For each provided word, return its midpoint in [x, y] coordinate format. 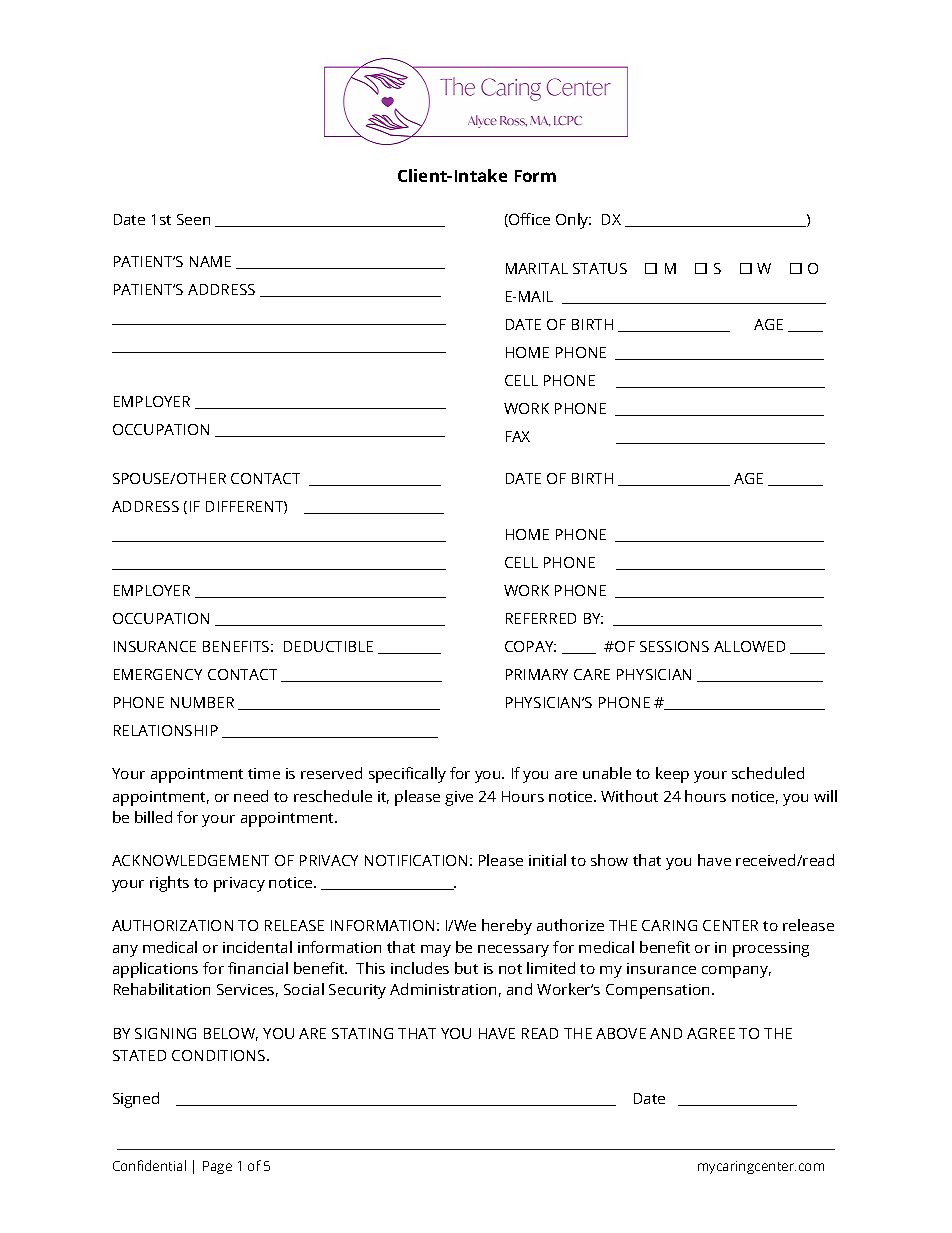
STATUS [600, 268]
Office [528, 220]
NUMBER [202, 702]
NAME [210, 261]
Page [217, 1167]
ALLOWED [749, 646]
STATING [362, 1033]
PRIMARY [537, 674]
